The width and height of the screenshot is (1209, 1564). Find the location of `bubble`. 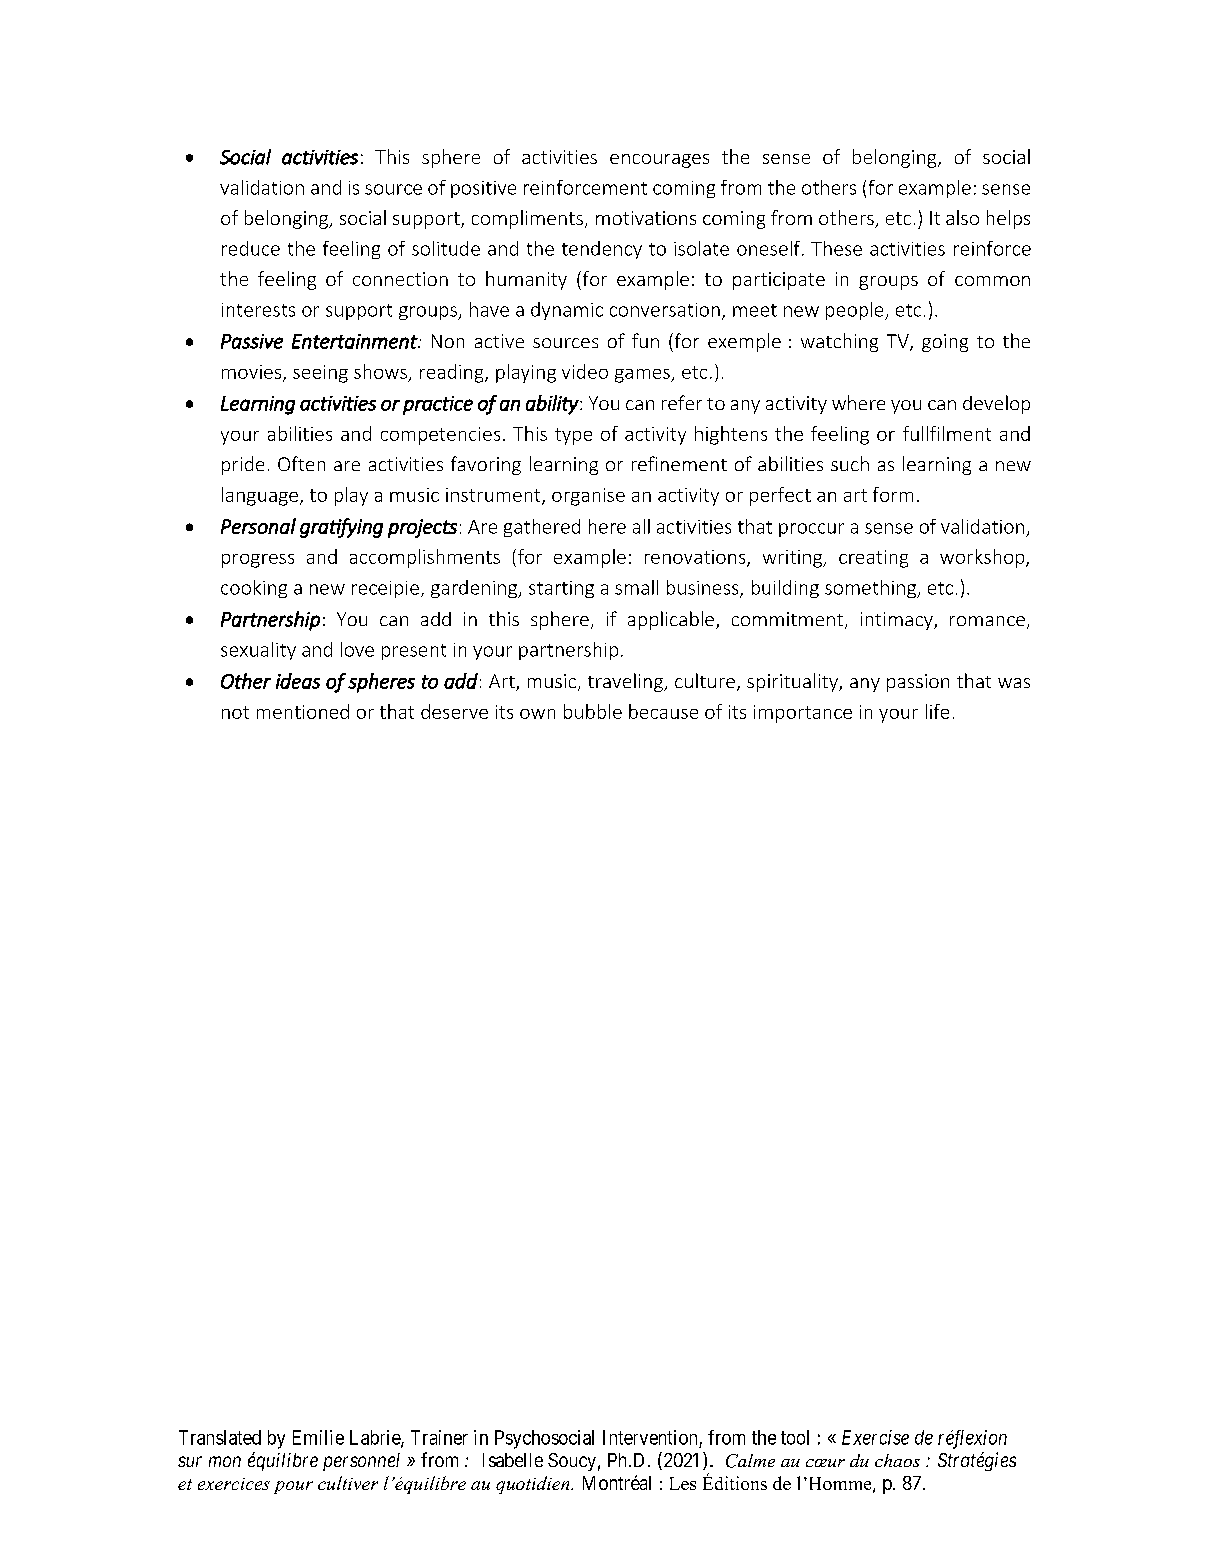

bubble is located at coordinates (593, 711).
